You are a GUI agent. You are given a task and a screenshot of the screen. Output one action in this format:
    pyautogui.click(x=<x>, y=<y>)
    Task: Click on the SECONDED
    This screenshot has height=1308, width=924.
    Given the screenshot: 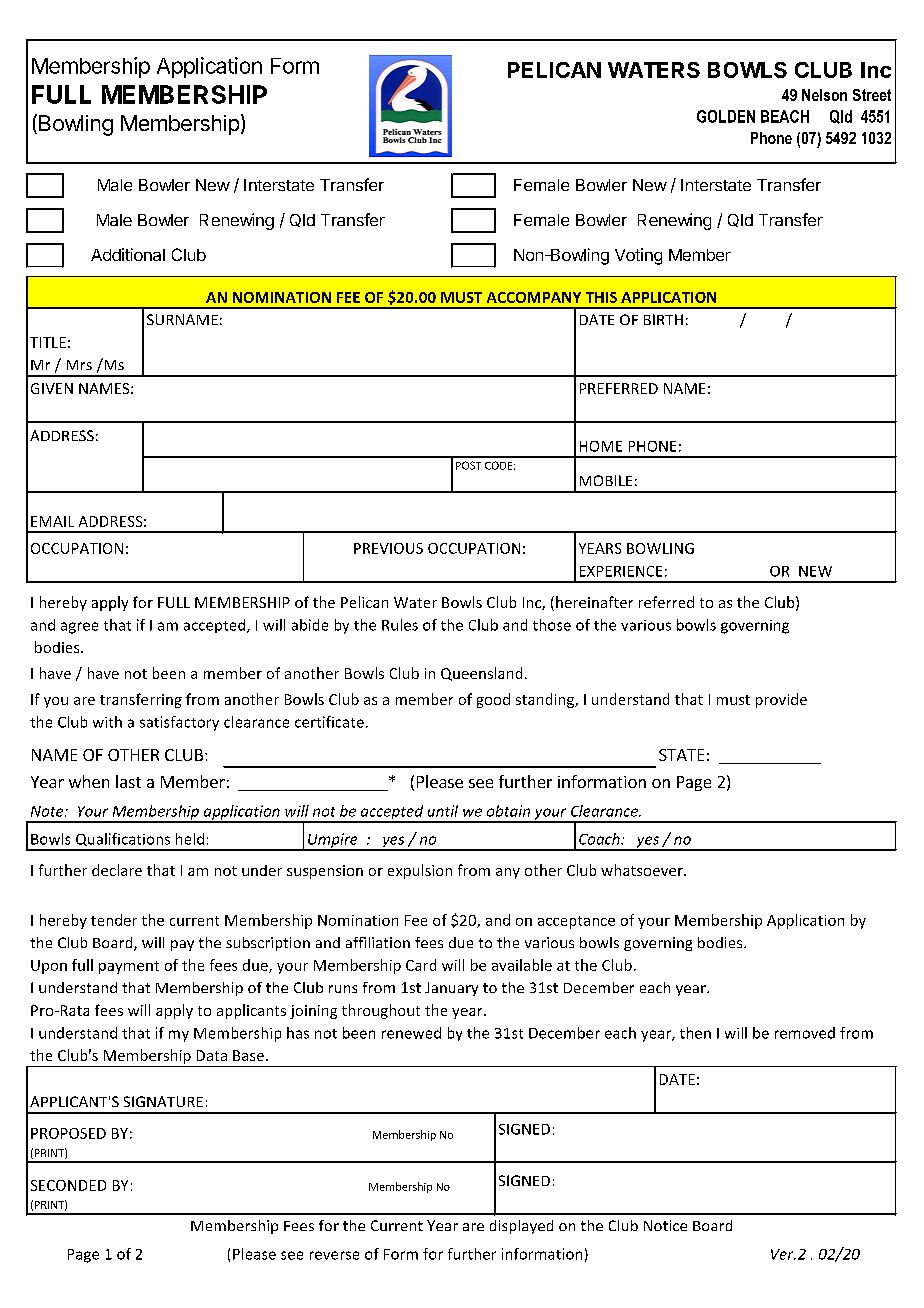 What is the action you would take?
    pyautogui.click(x=68, y=1185)
